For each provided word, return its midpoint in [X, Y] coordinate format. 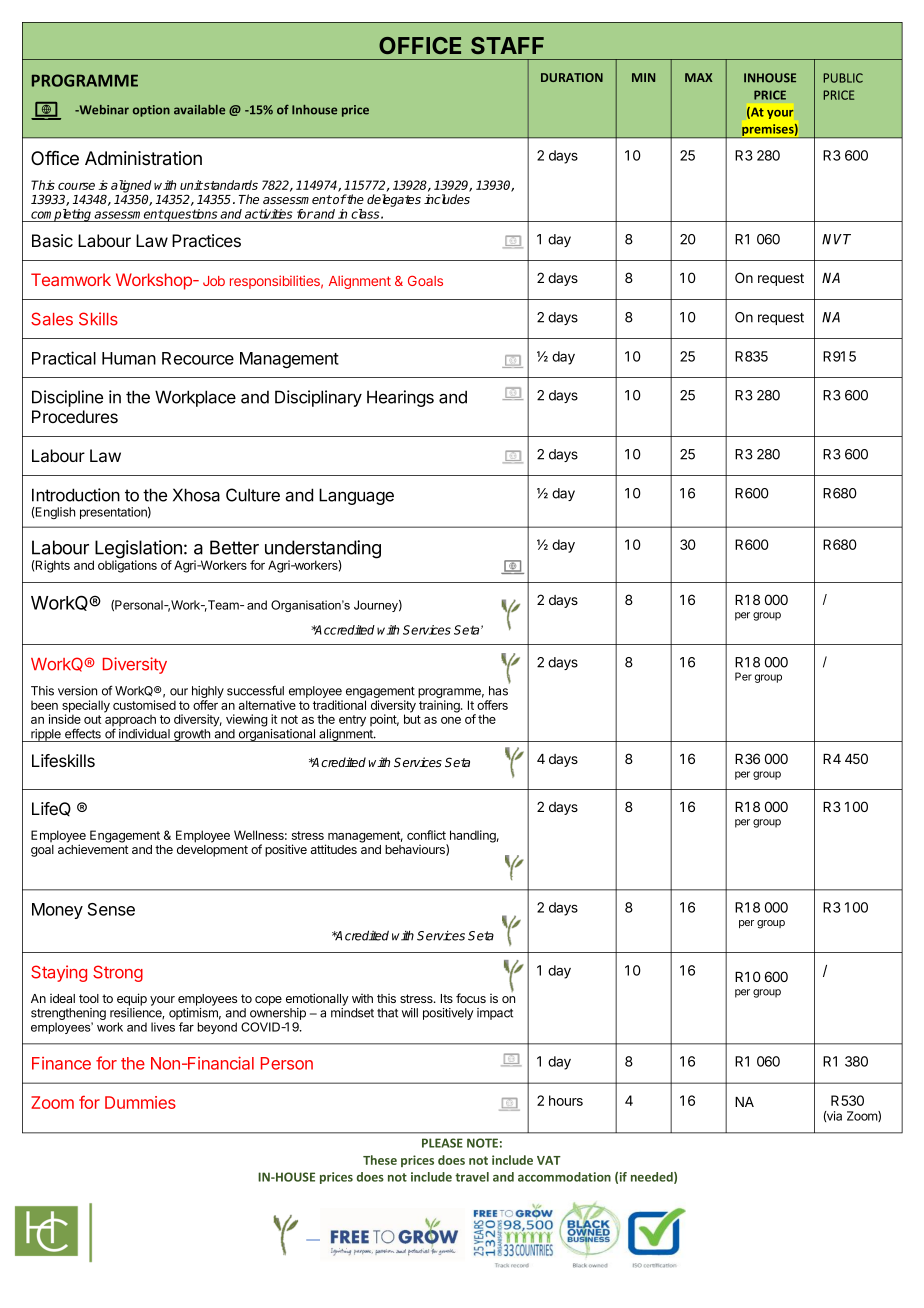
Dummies [140, 1102]
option [151, 111]
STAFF [507, 45]
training [440, 706]
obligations [127, 566]
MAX [699, 77]
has [498, 691]
